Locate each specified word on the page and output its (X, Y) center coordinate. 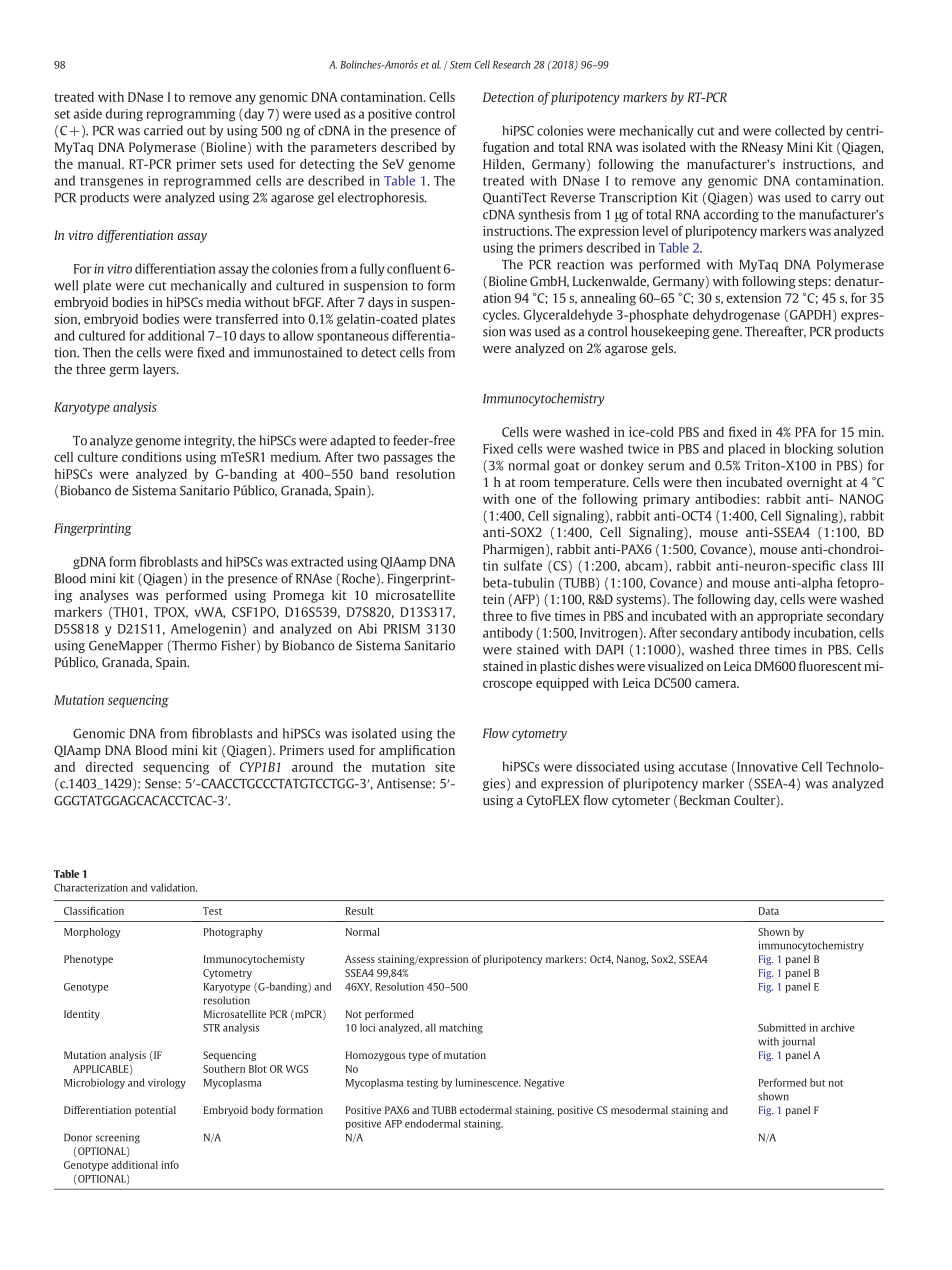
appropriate (790, 617)
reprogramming (191, 114)
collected (800, 130)
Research (511, 64)
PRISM (402, 629)
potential (155, 1111)
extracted (317, 561)
